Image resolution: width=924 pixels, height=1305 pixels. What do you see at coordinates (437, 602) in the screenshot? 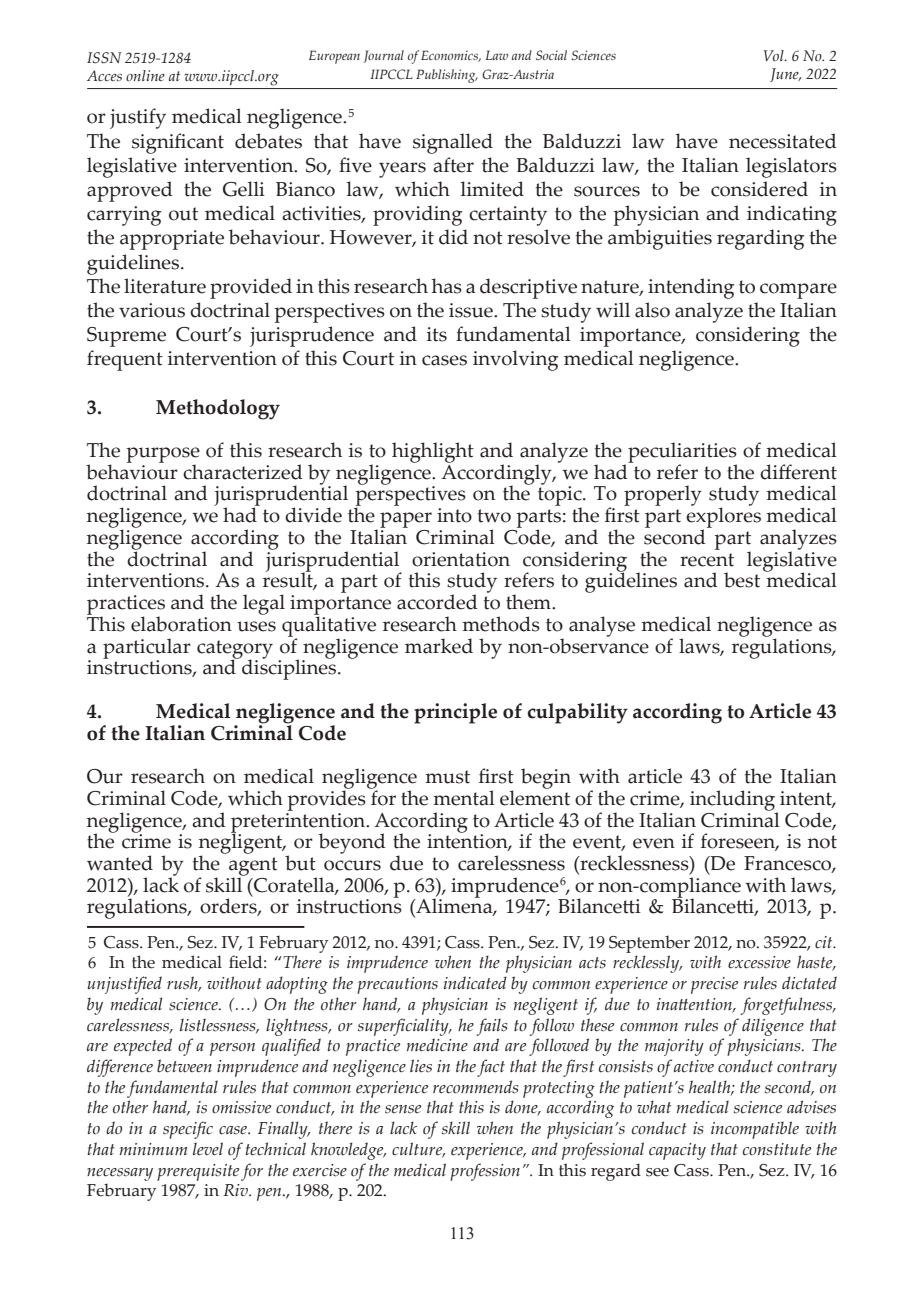
I see `accorded` at bounding box center [437, 602].
